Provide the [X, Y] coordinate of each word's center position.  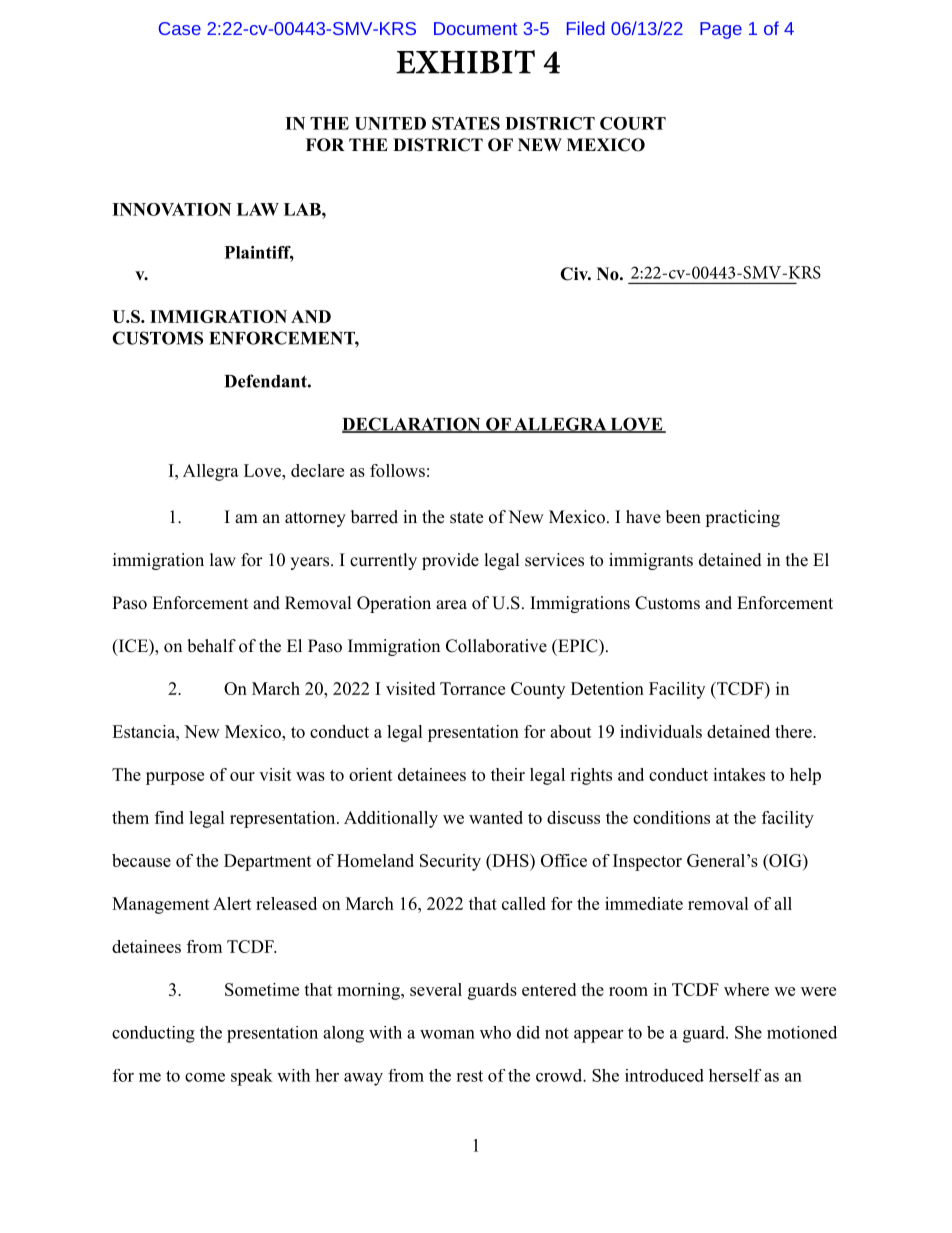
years [309, 563]
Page [721, 30]
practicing [742, 518]
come [205, 1077]
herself [735, 1075]
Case [180, 28]
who [495, 1032]
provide [450, 561]
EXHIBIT [465, 62]
